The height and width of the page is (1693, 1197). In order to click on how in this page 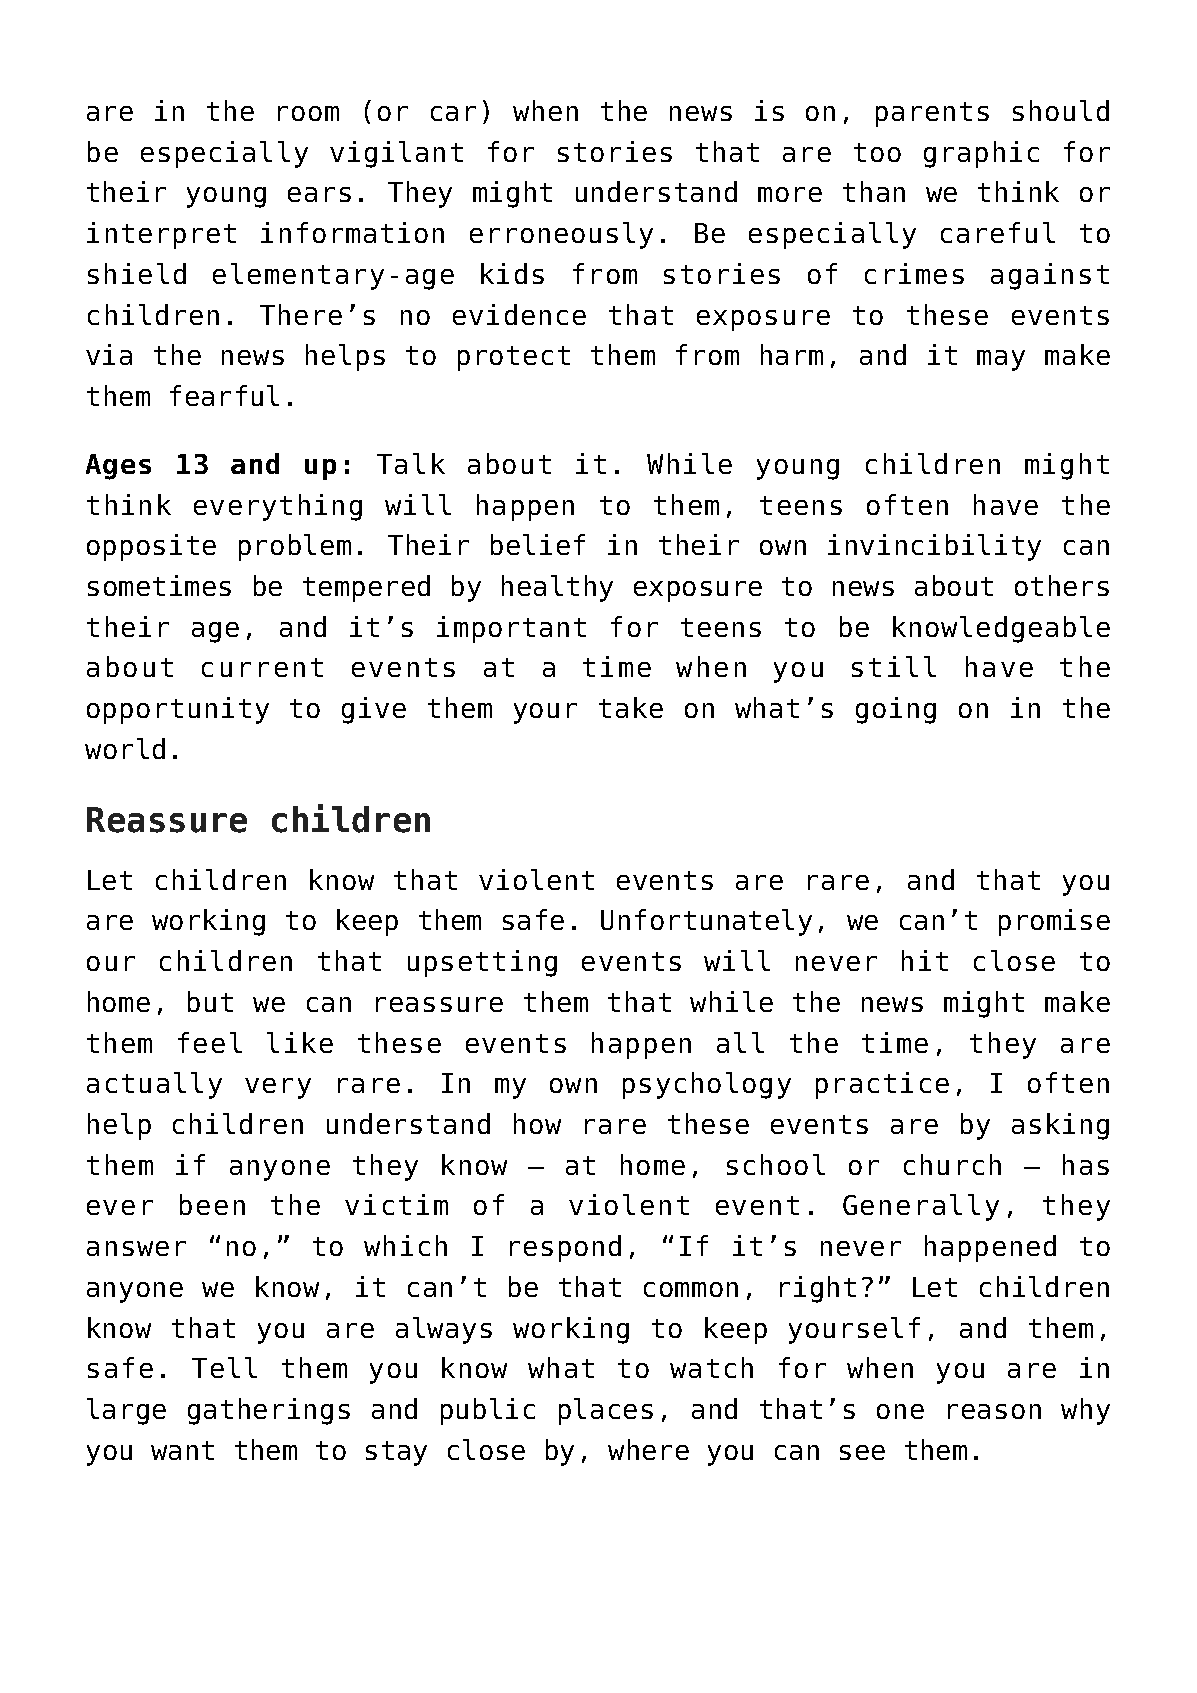, I will do `click(537, 1123)`.
